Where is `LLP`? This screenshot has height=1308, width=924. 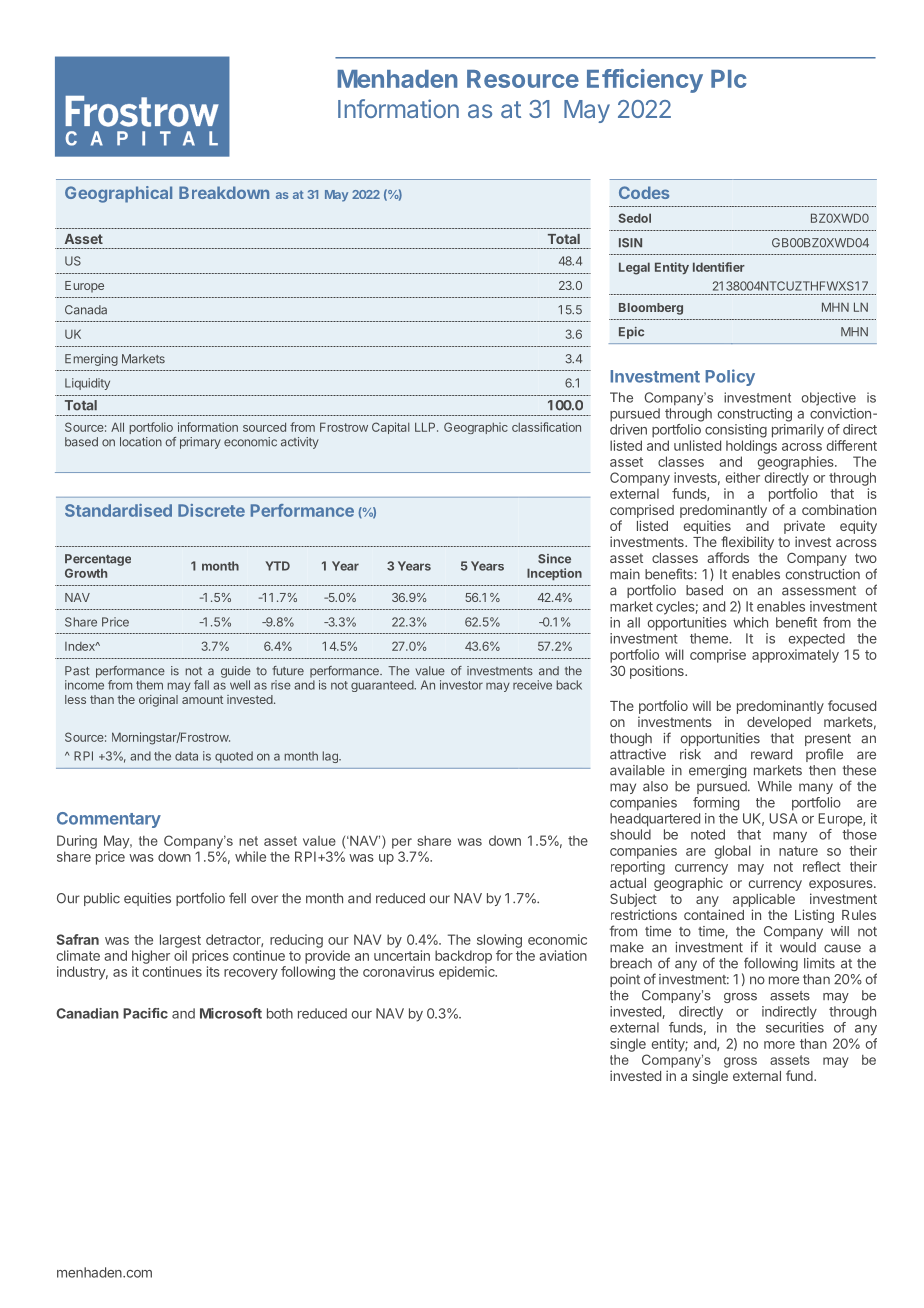 LLP is located at coordinates (426, 427).
